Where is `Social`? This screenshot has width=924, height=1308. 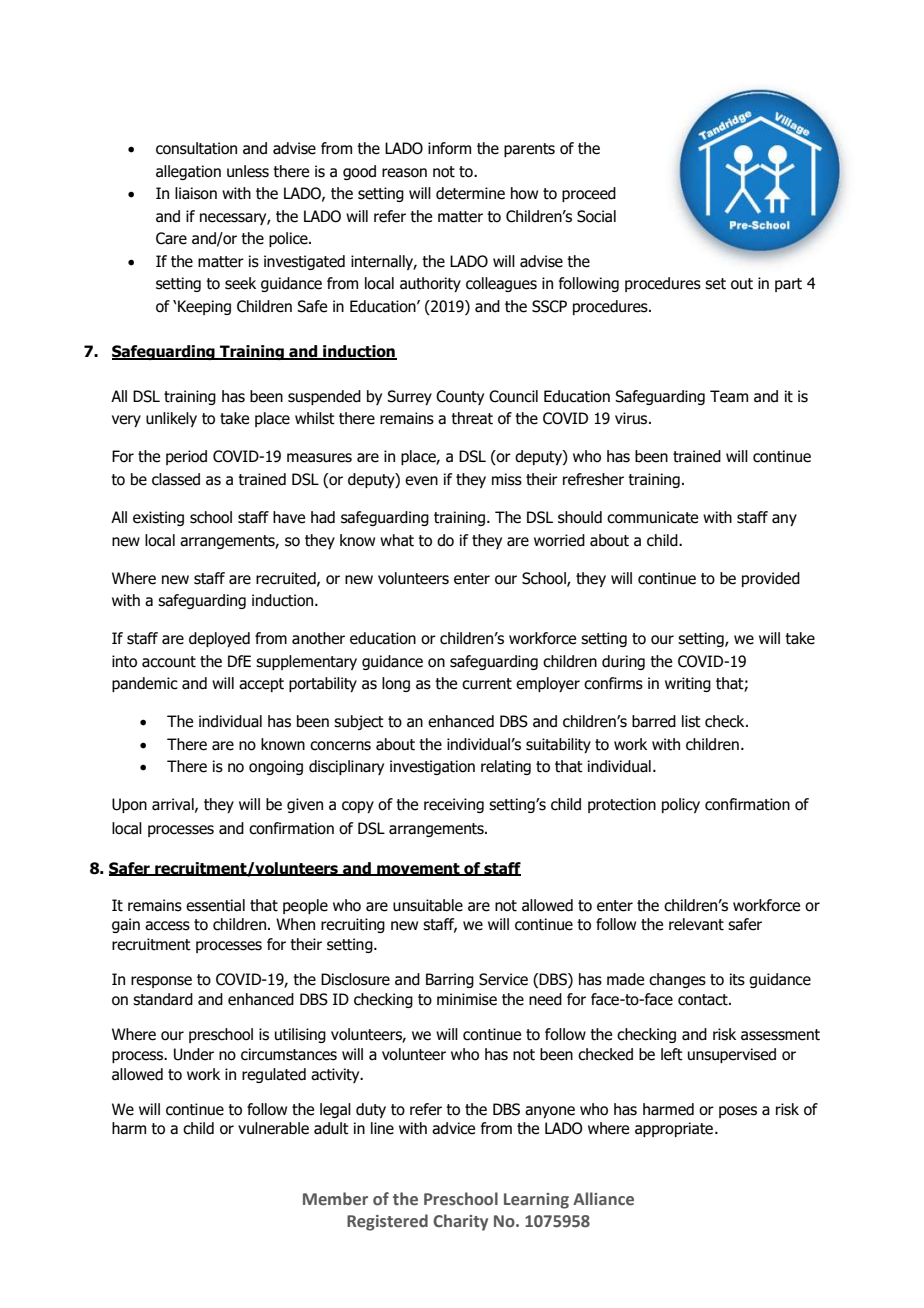 Social is located at coordinates (596, 216).
